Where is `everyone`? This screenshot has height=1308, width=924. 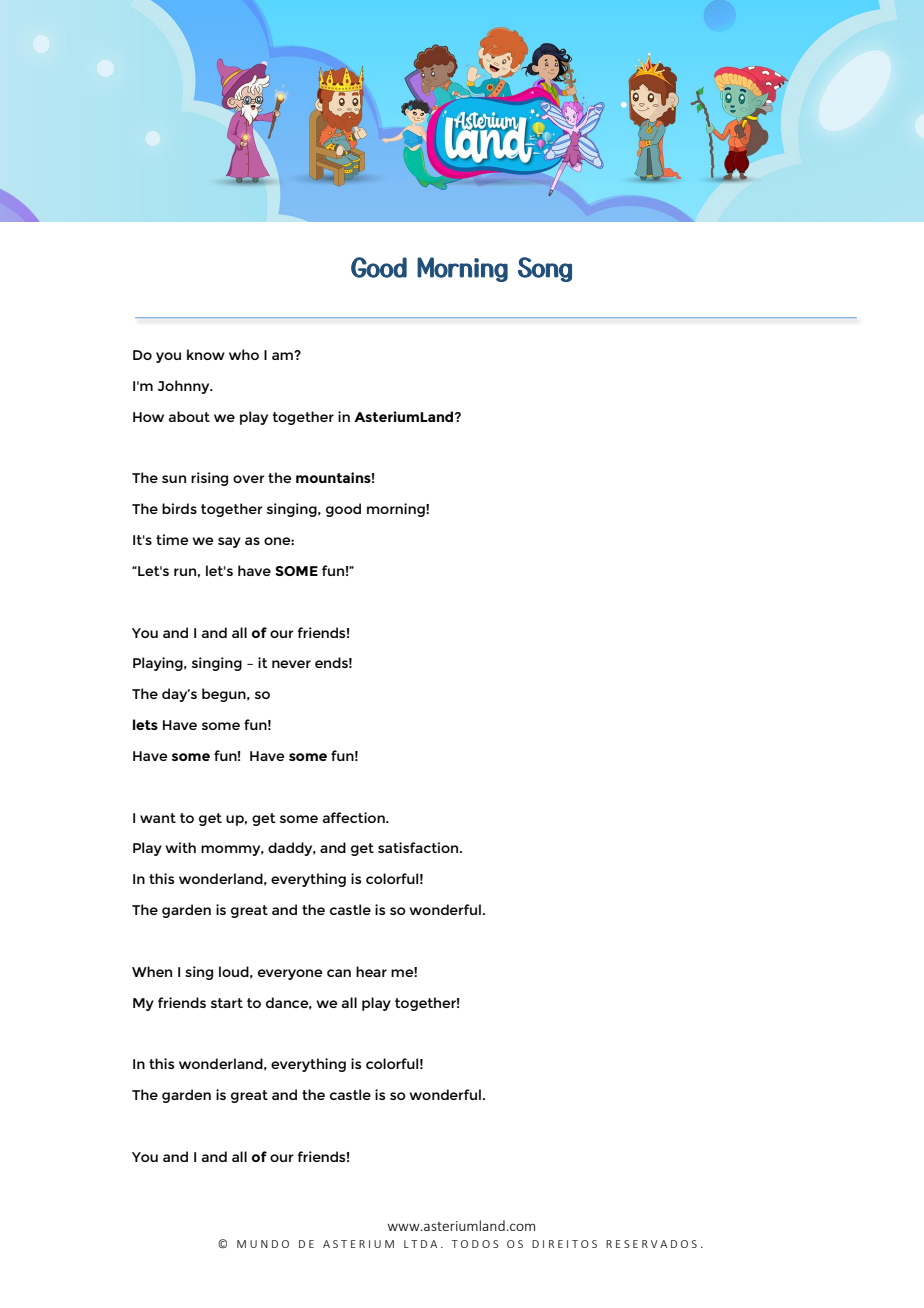 everyone is located at coordinates (290, 974).
